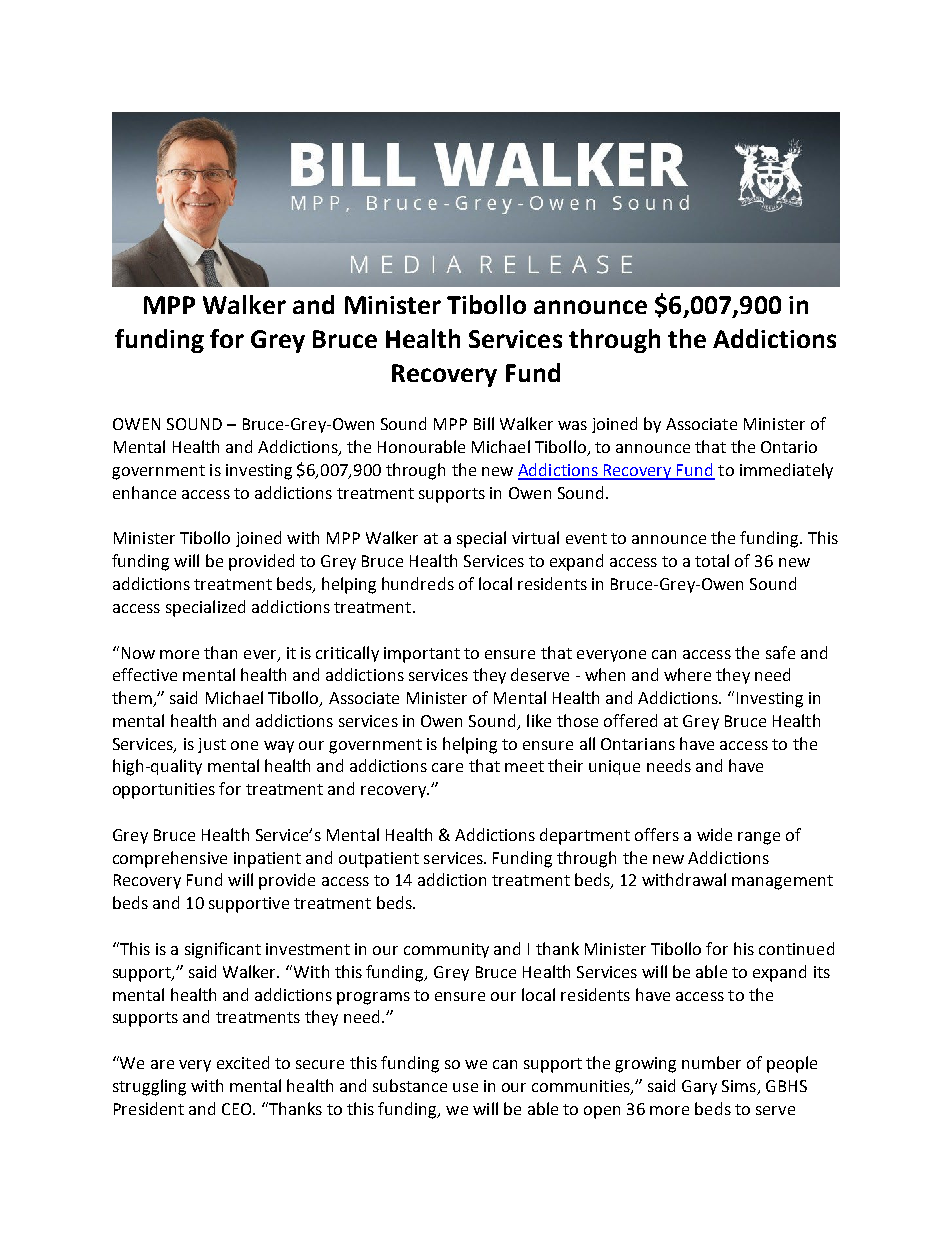 The width and height of the document is (952, 1233). What do you see at coordinates (144, 492) in the document?
I see `enhance` at bounding box center [144, 492].
